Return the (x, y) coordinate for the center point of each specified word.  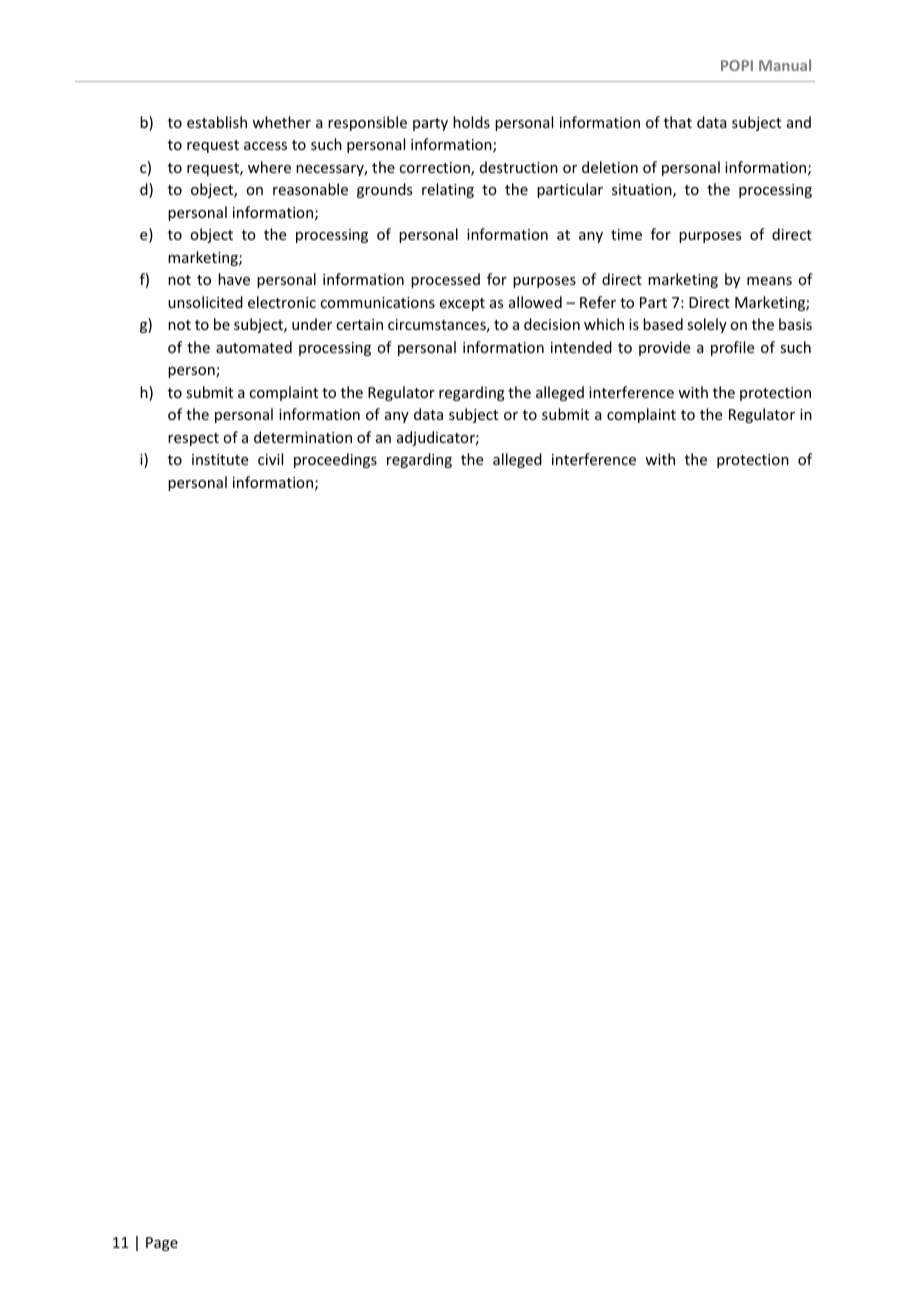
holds (471, 122)
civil (270, 459)
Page (162, 1244)
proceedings (335, 460)
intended (581, 347)
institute (220, 459)
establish (217, 122)
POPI (737, 65)
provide (664, 348)
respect (193, 439)
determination (303, 437)
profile (732, 348)
